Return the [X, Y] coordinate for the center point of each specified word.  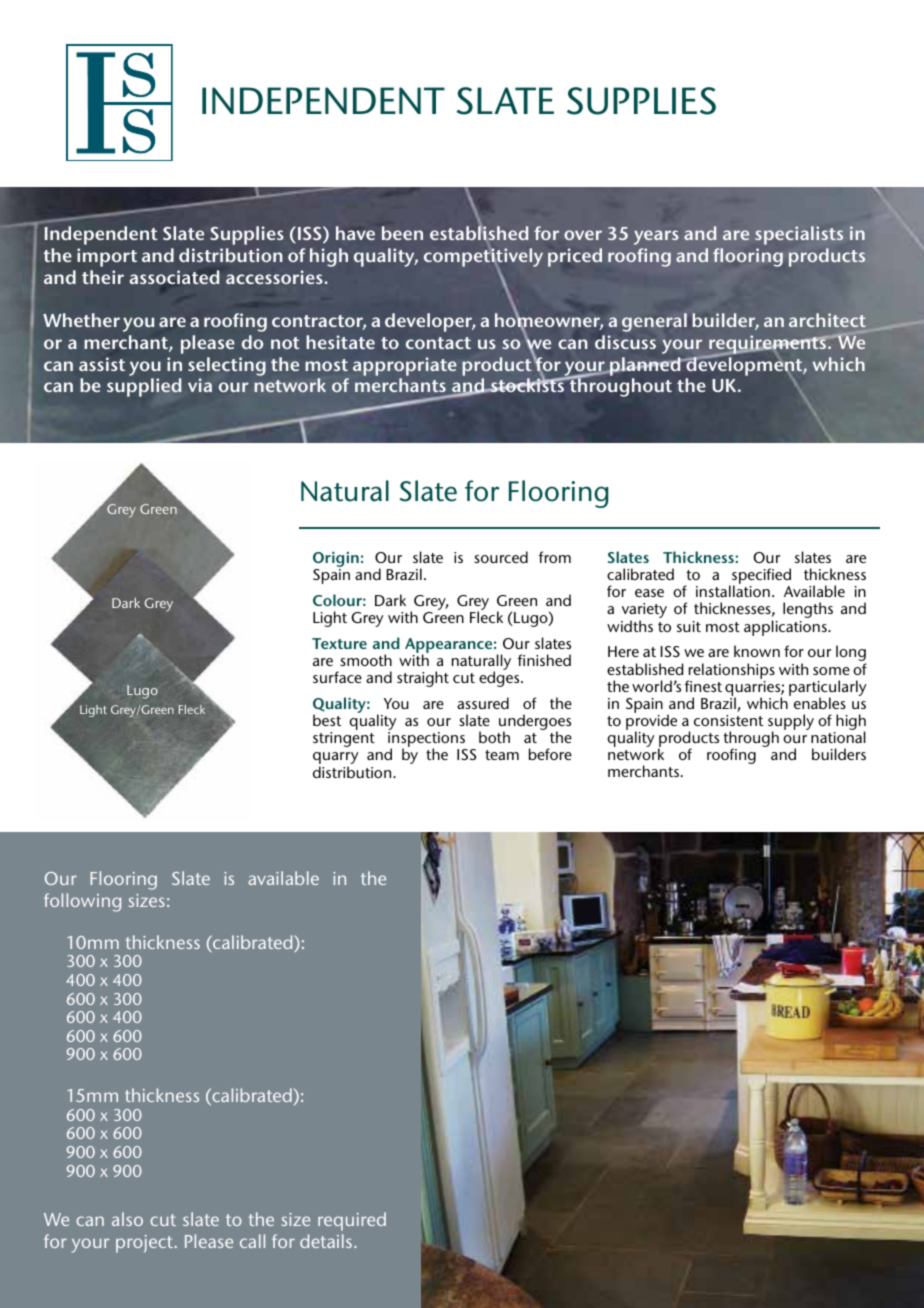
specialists [799, 235]
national [838, 737]
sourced [501, 557]
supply [791, 723]
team [502, 755]
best [327, 720]
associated [174, 277]
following [82, 902]
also [127, 1219]
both [494, 737]
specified [760, 577]
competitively [483, 257]
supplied [144, 387]
